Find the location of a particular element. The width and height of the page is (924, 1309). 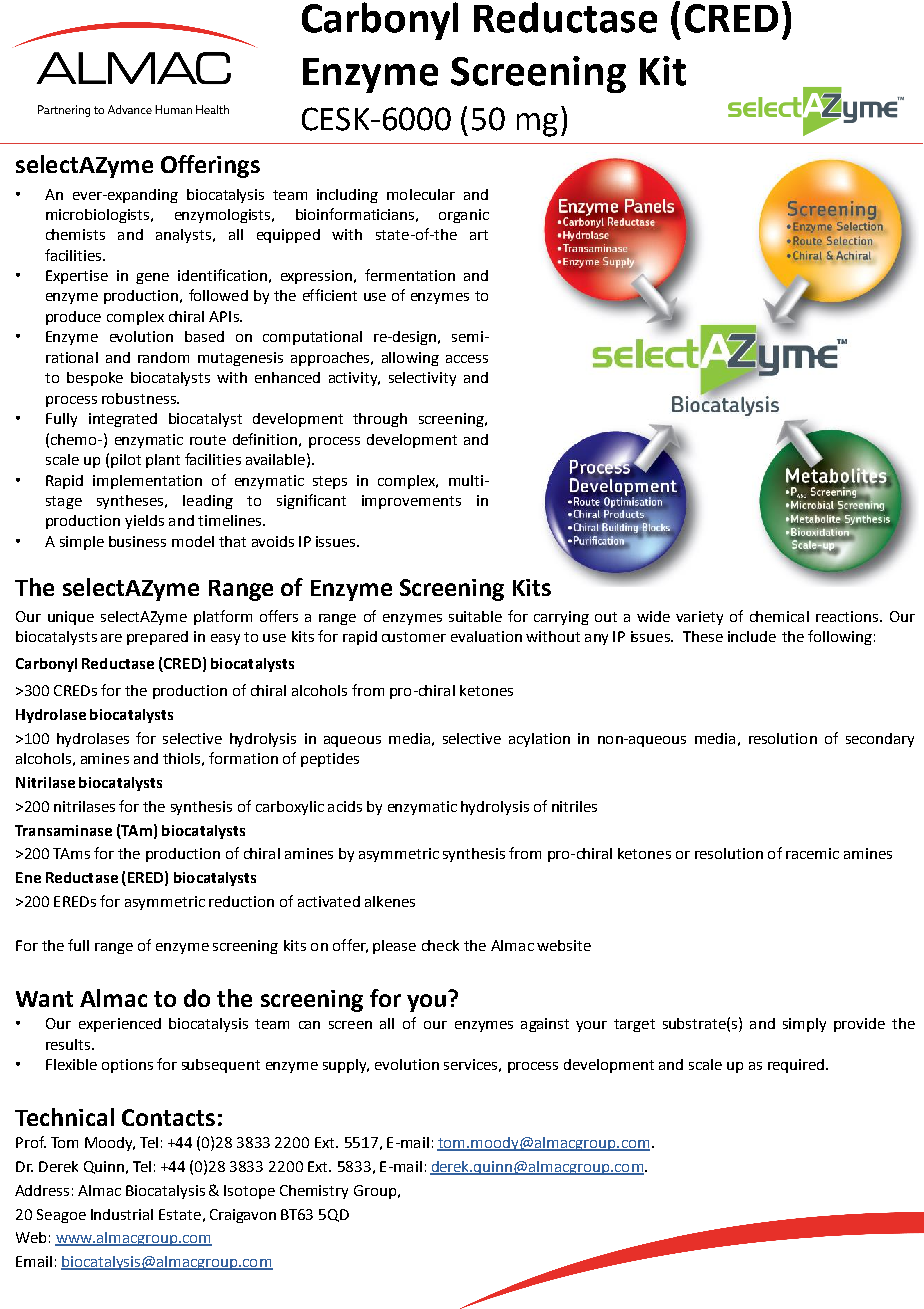

art is located at coordinates (479, 235).
